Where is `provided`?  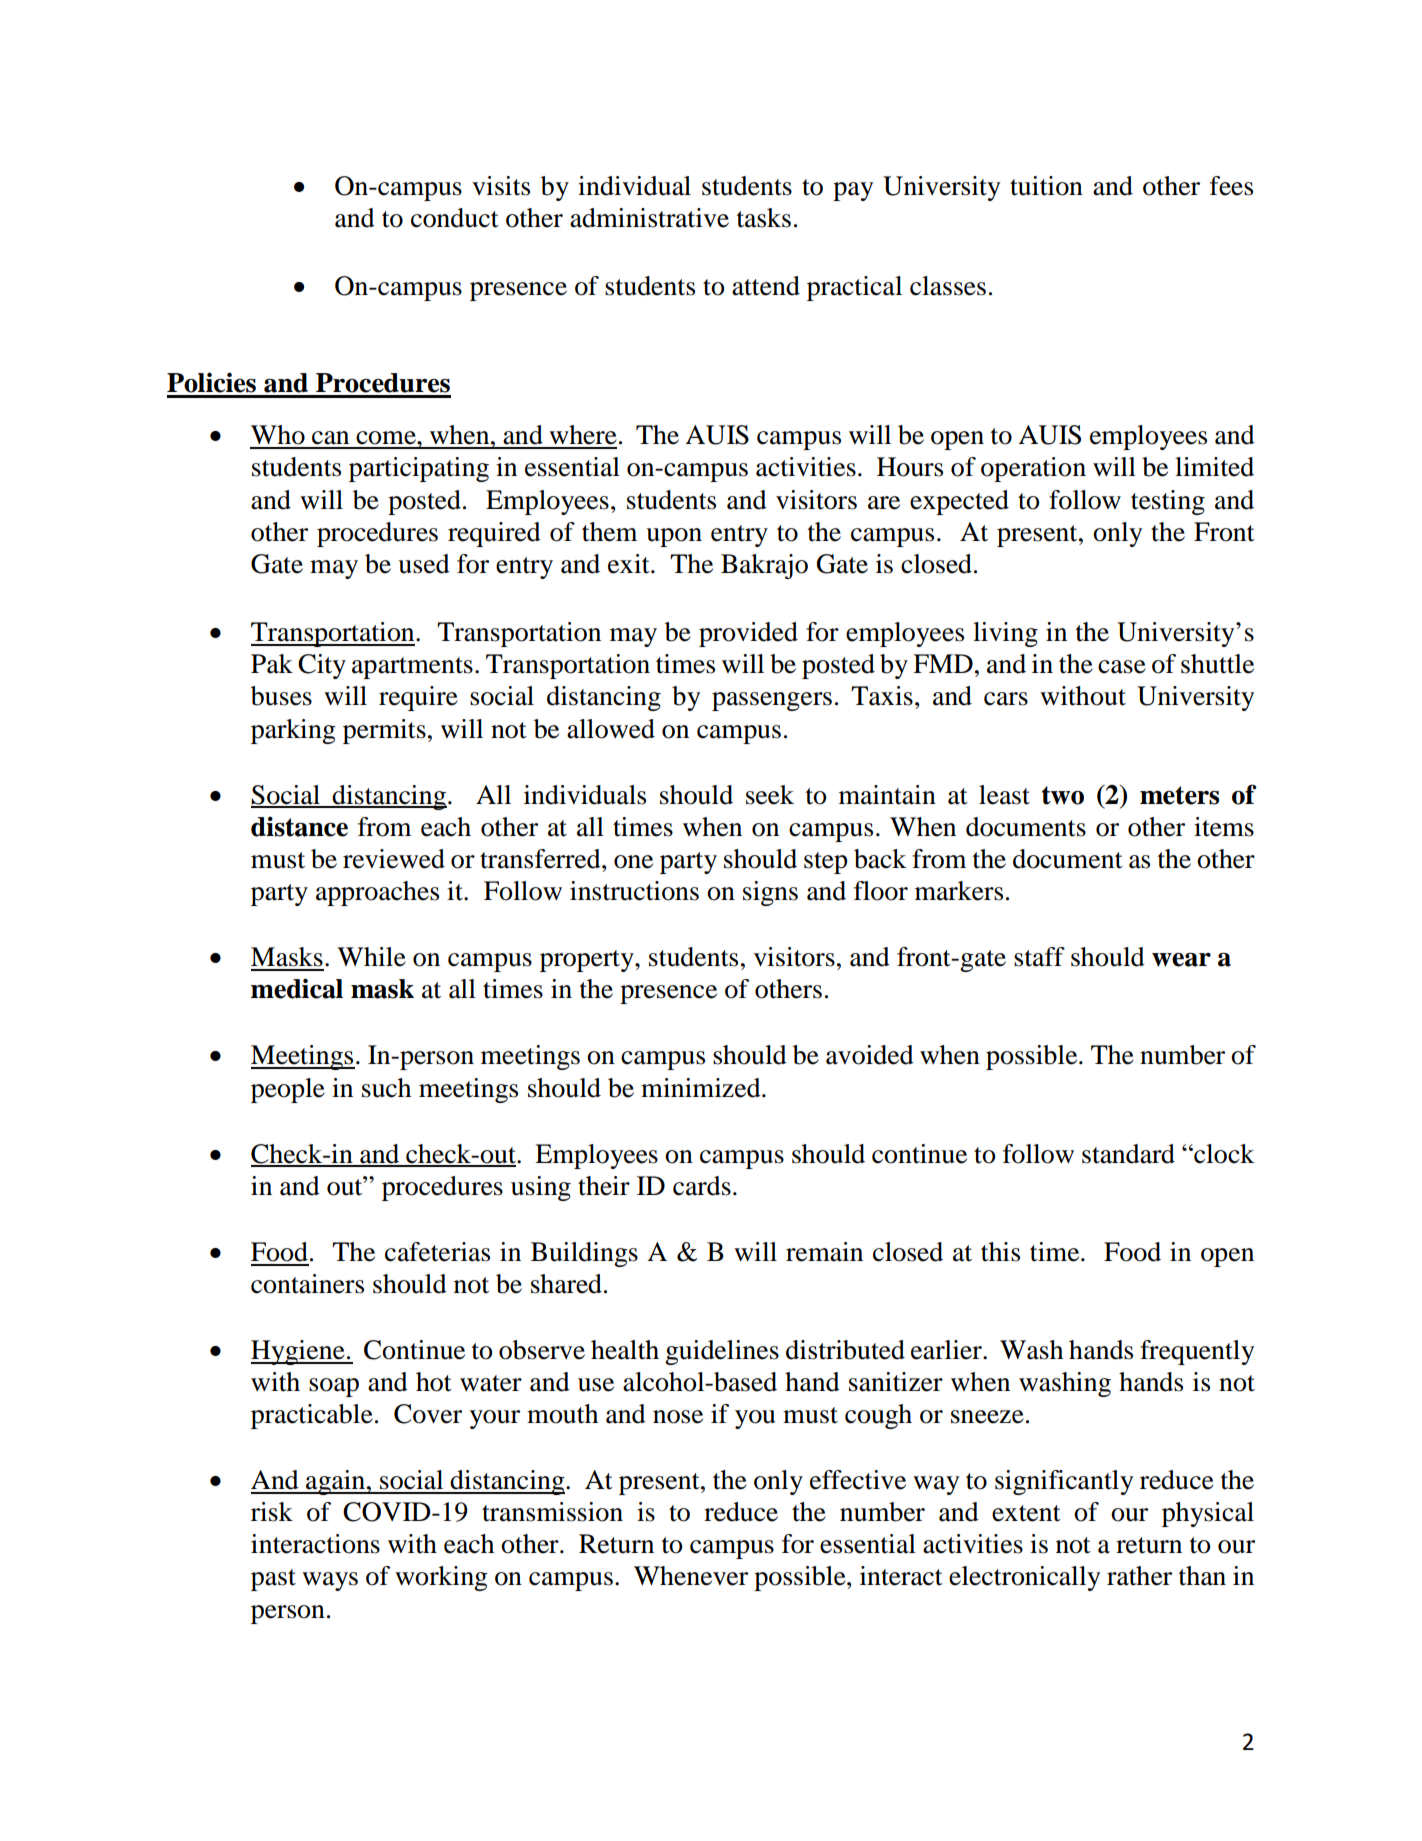
provided is located at coordinates (748, 634).
